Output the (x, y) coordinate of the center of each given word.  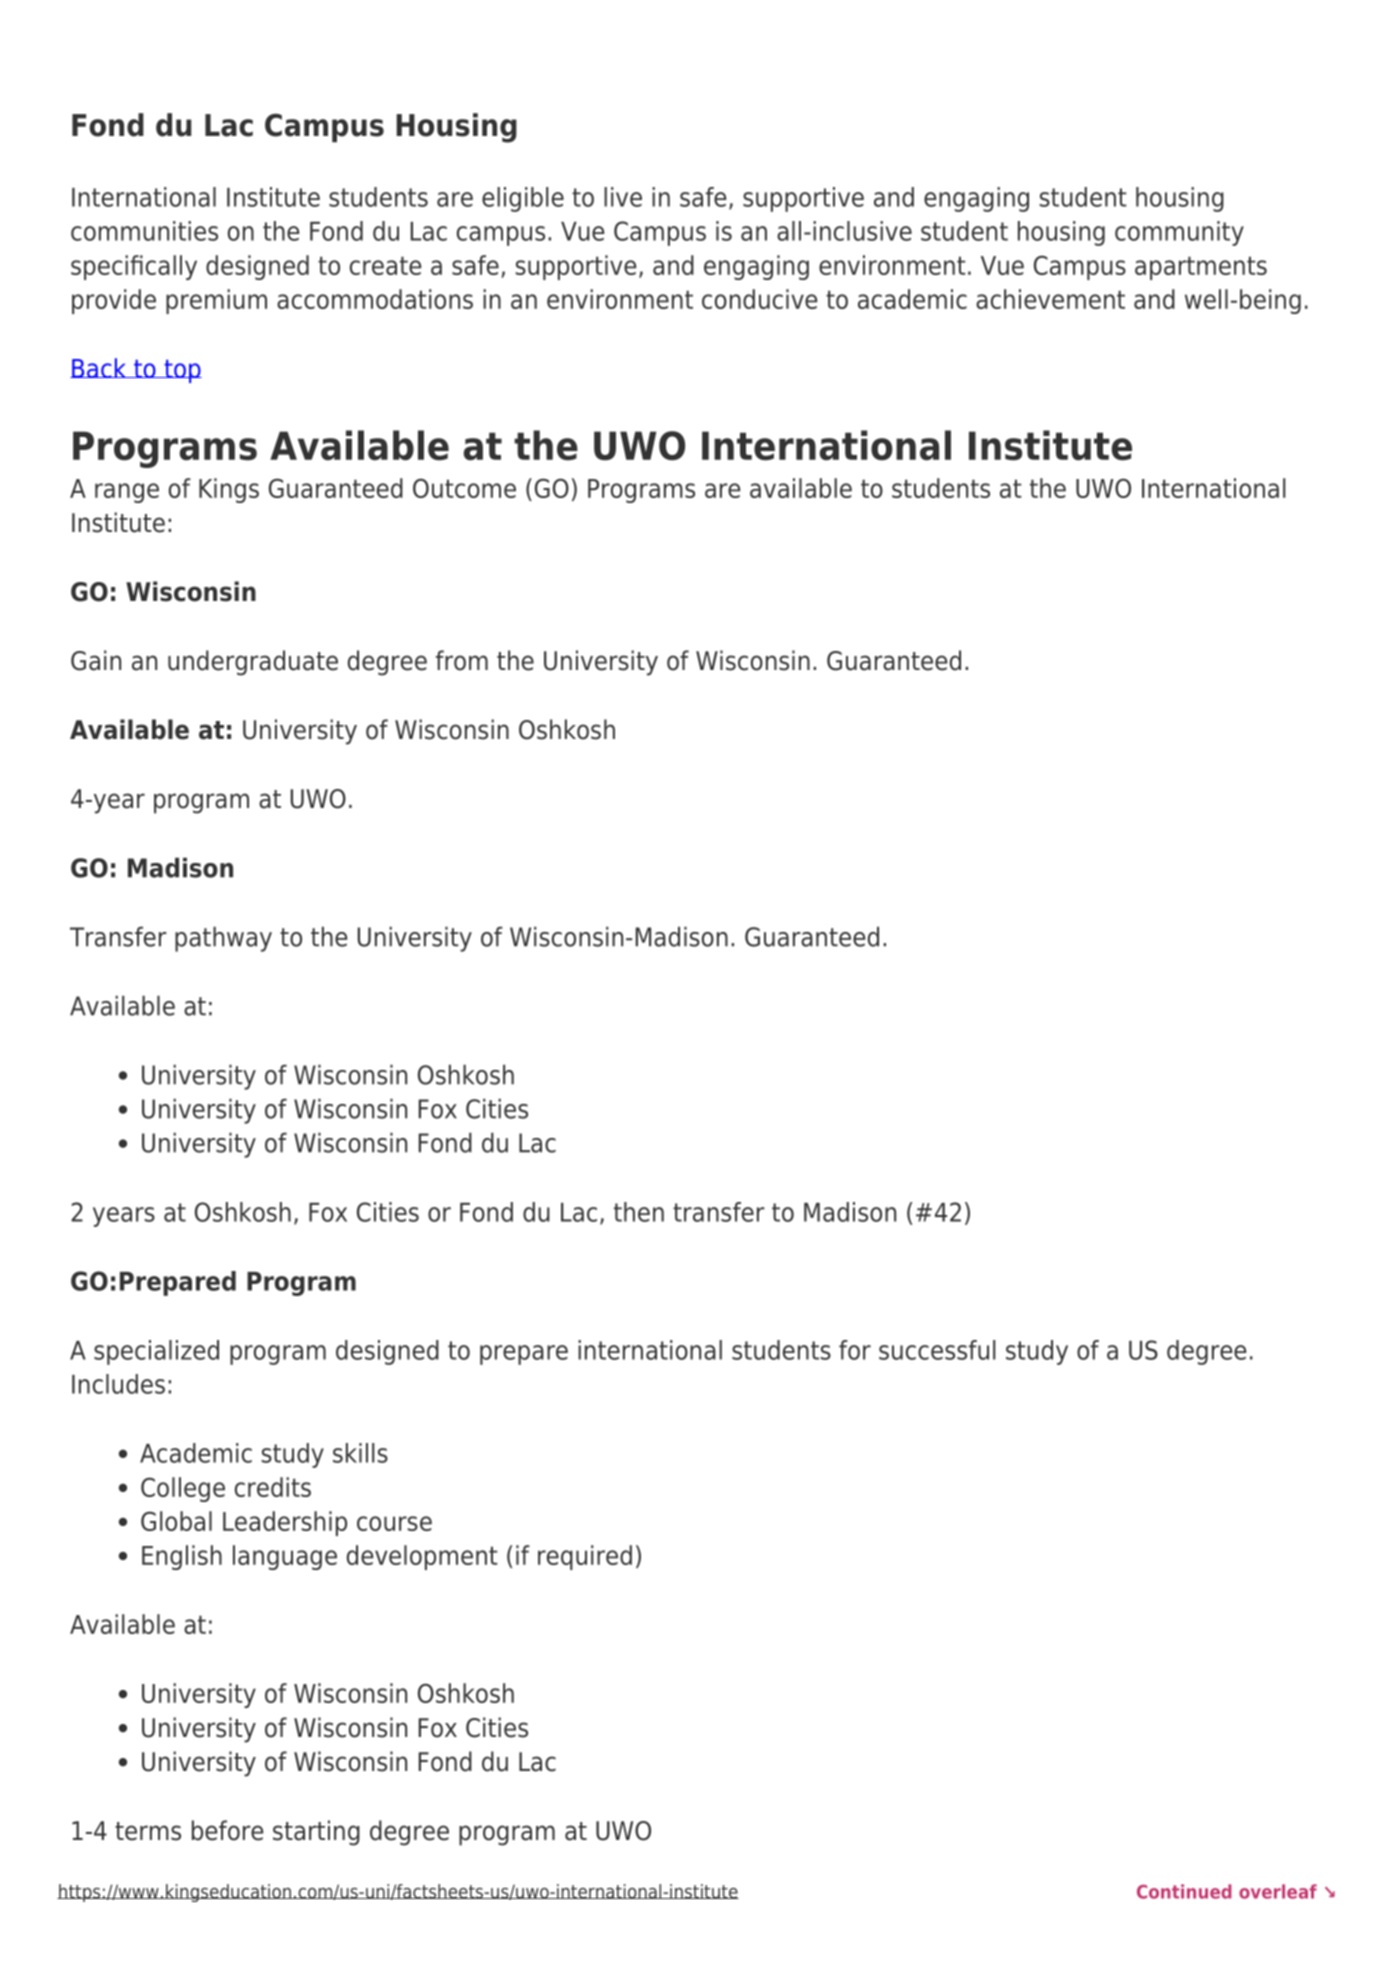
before (227, 1830)
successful (937, 1350)
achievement (1050, 299)
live (623, 197)
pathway (223, 939)
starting (316, 1833)
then (639, 1212)
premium (216, 301)
